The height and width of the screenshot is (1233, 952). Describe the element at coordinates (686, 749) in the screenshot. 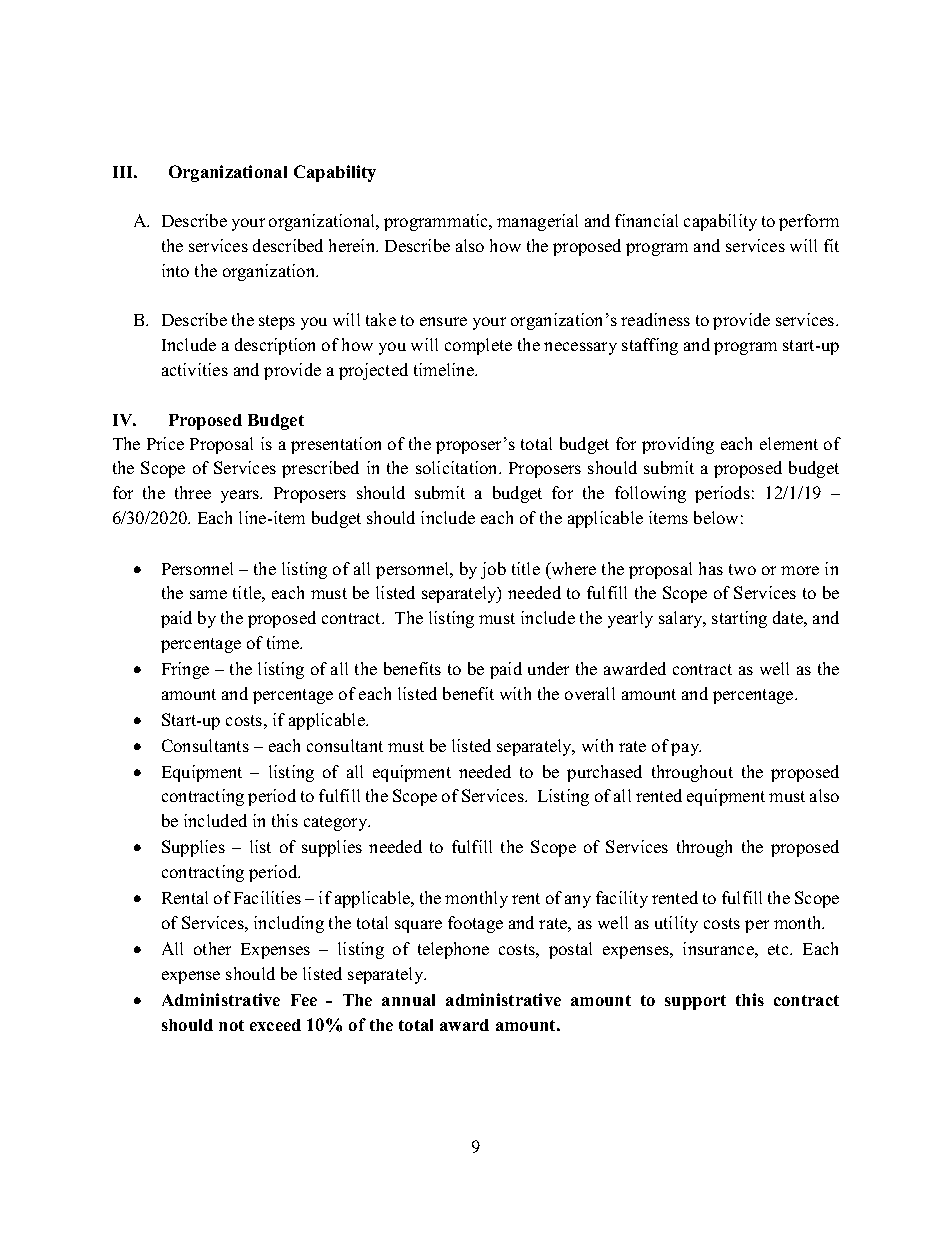

I see `pay` at that location.
